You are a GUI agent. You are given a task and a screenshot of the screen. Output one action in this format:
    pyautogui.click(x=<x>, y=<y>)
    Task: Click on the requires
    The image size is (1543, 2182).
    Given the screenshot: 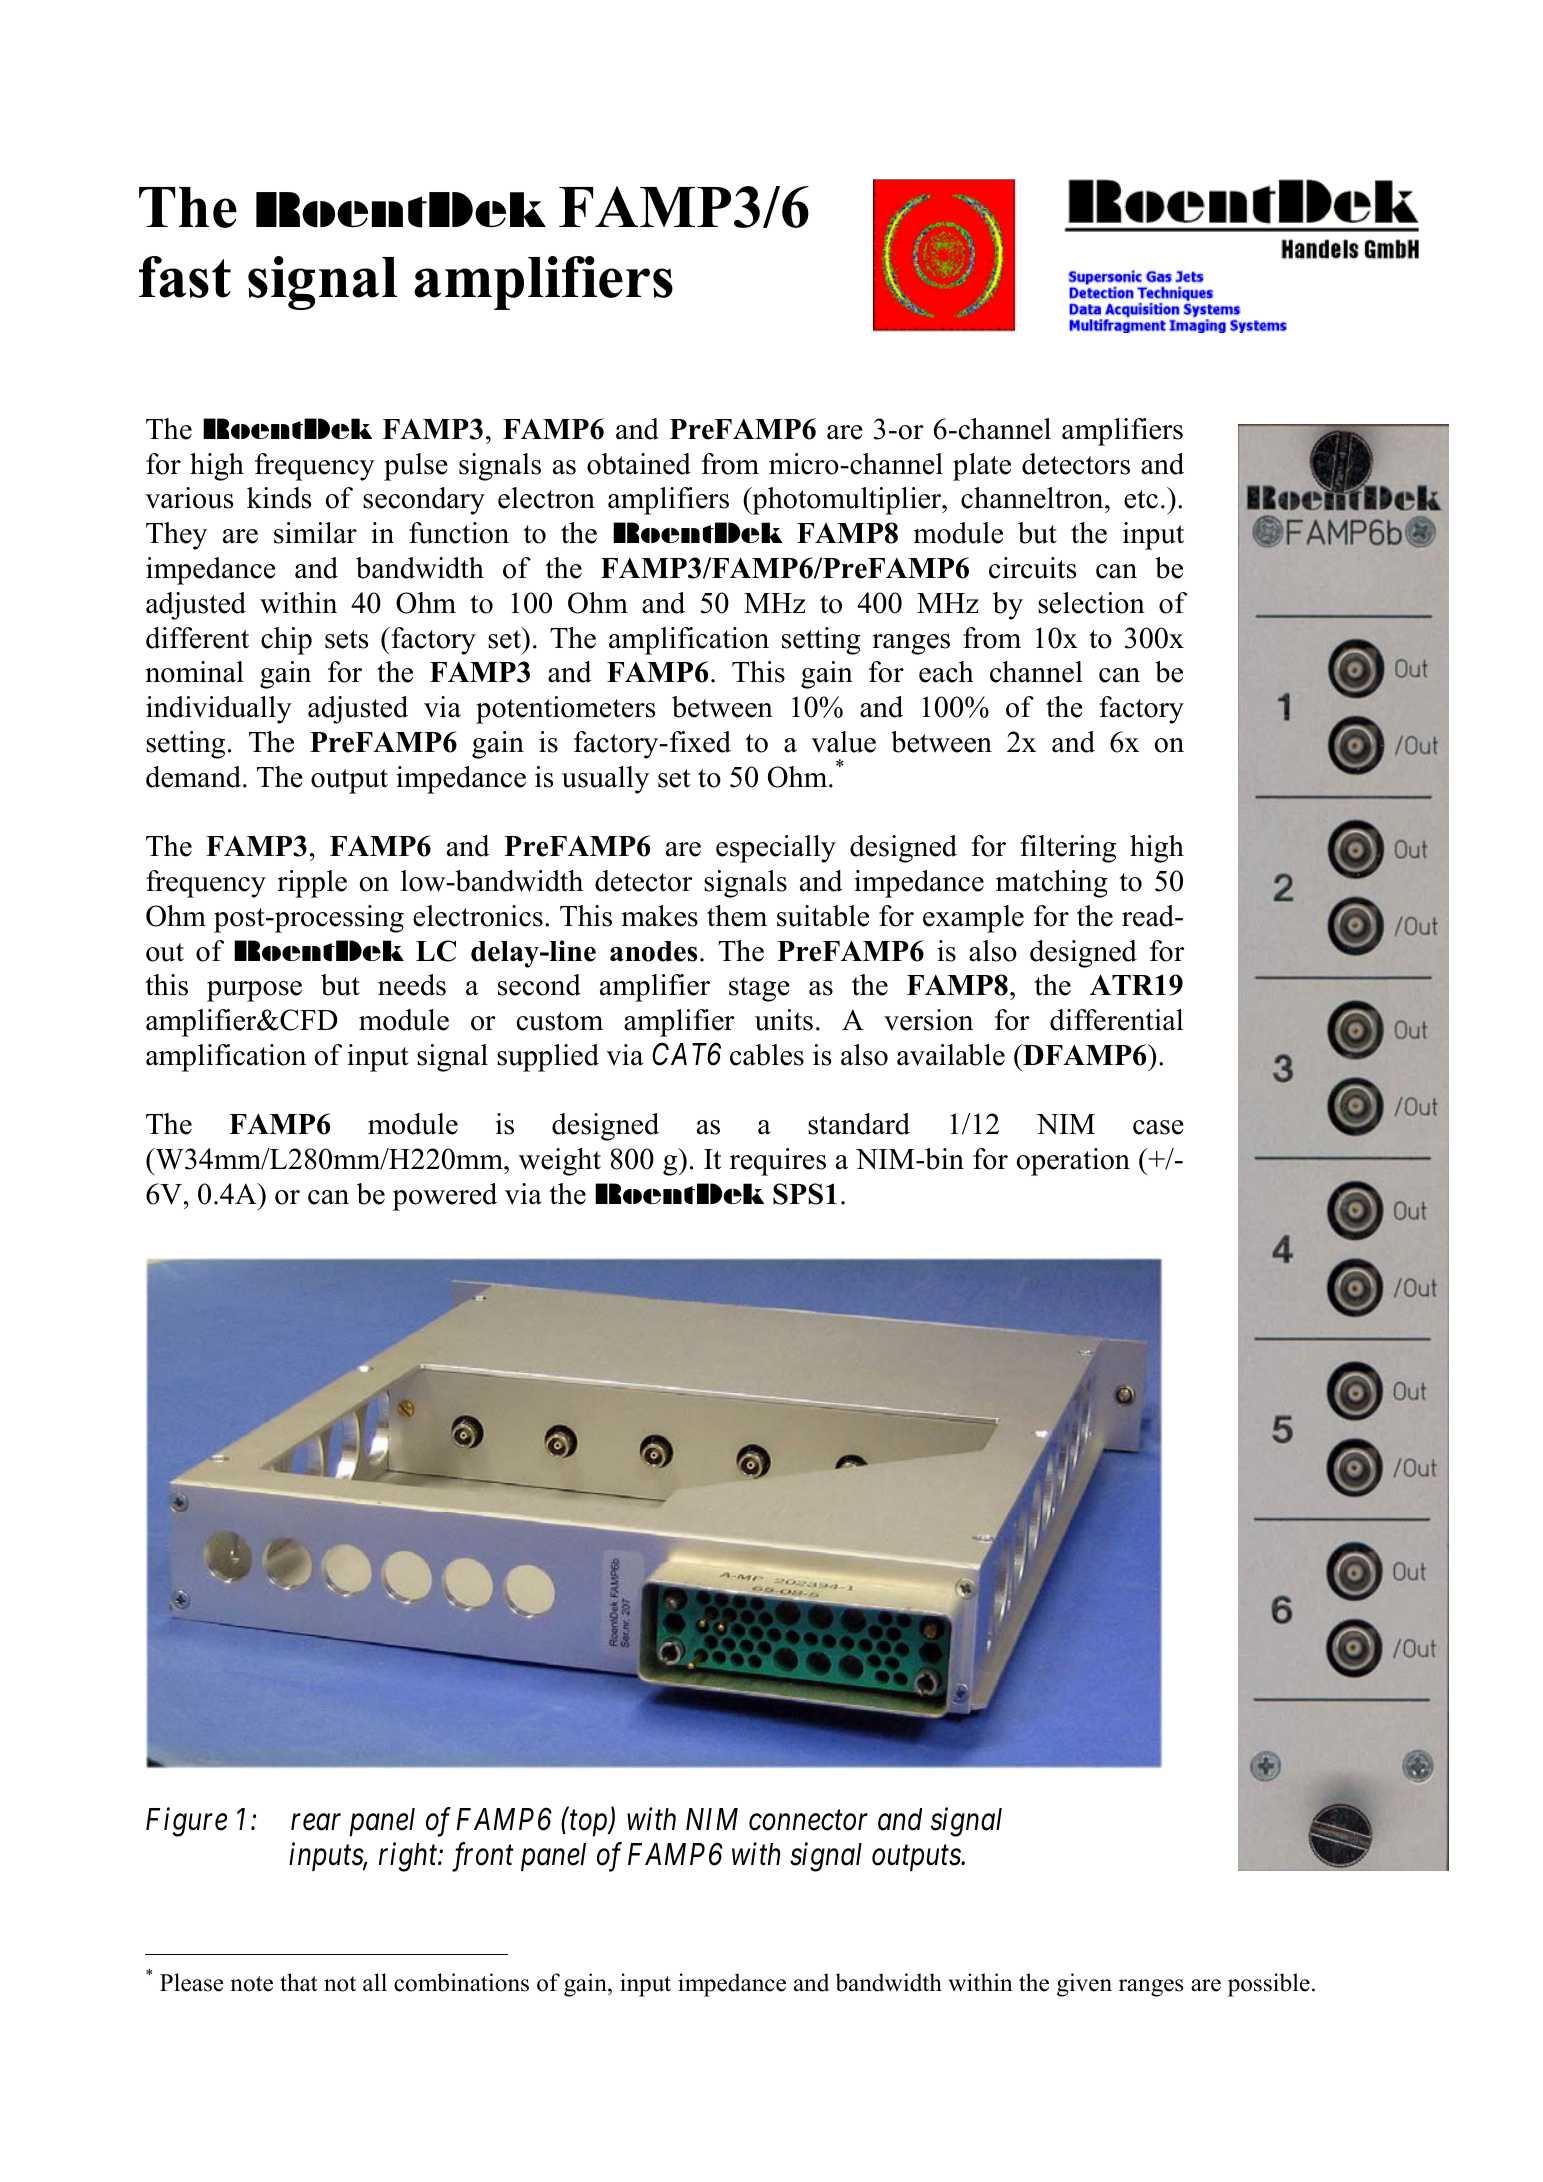 What is the action you would take?
    pyautogui.click(x=778, y=1162)
